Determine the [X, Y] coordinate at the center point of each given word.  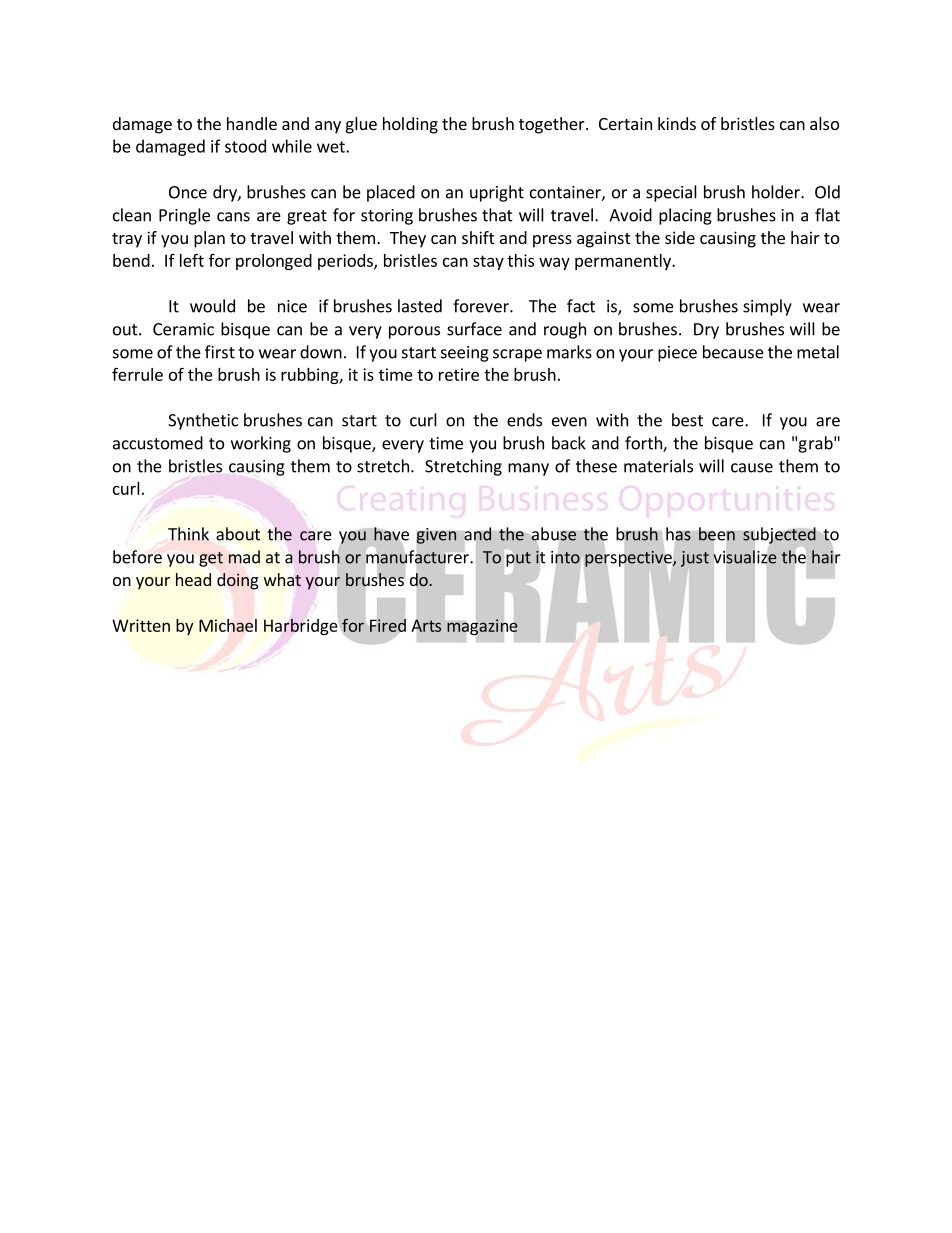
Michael [228, 625]
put [518, 559]
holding [410, 125]
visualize [745, 557]
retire [459, 374]
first [220, 352]
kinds [677, 123]
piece [677, 354]
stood [245, 146]
